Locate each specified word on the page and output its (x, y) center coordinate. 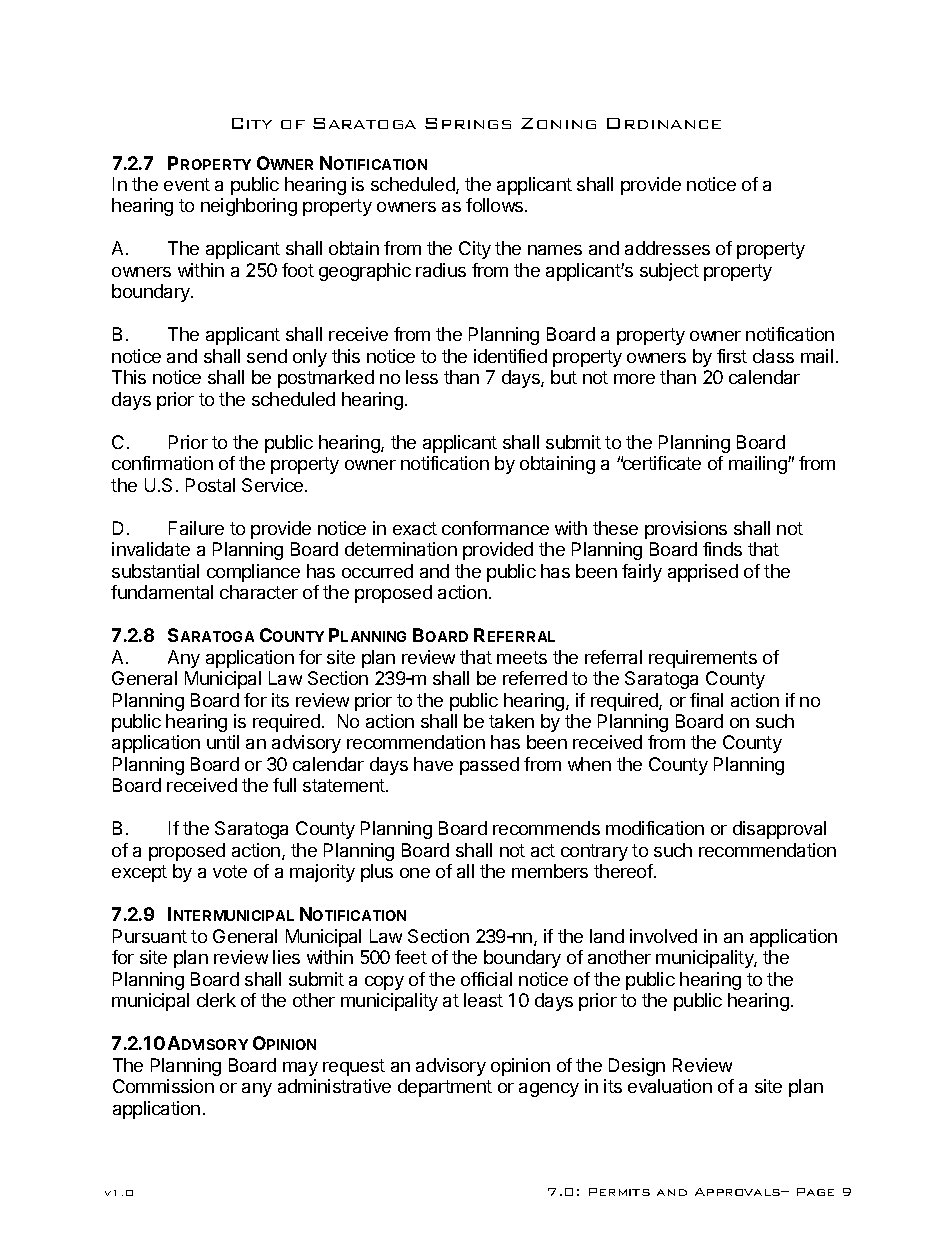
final (706, 700)
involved (663, 936)
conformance (495, 528)
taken (511, 721)
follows (496, 205)
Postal (210, 485)
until (223, 742)
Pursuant (150, 936)
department (445, 1088)
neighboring (249, 207)
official (486, 979)
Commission (163, 1086)
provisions (686, 530)
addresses (667, 248)
